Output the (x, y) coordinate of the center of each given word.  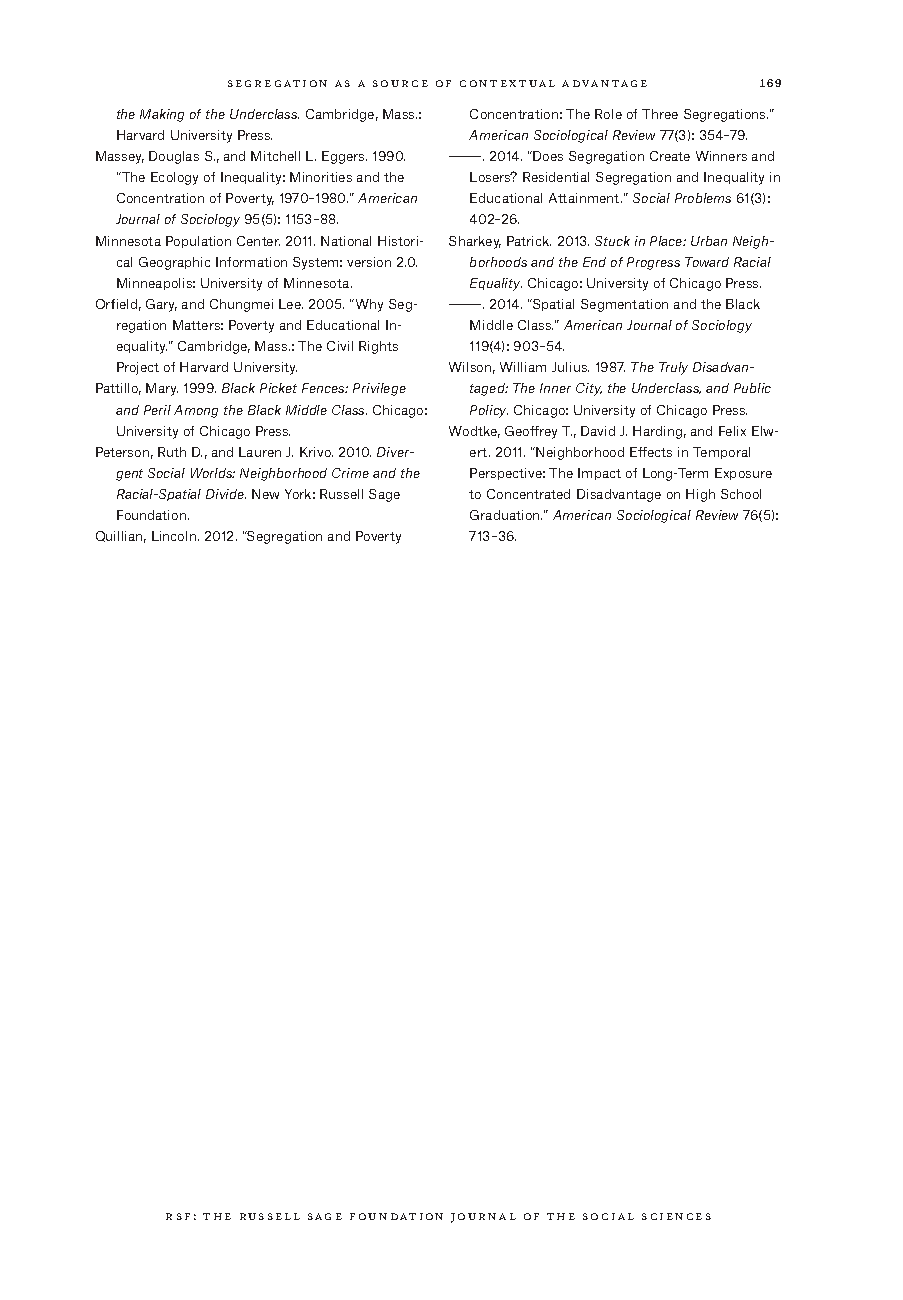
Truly (673, 368)
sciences (676, 1216)
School (741, 494)
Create (670, 156)
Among (196, 411)
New (265, 494)
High (700, 495)
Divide (226, 494)
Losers (491, 177)
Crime (350, 473)
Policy (489, 411)
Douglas (174, 157)
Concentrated (528, 494)
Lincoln (174, 536)
